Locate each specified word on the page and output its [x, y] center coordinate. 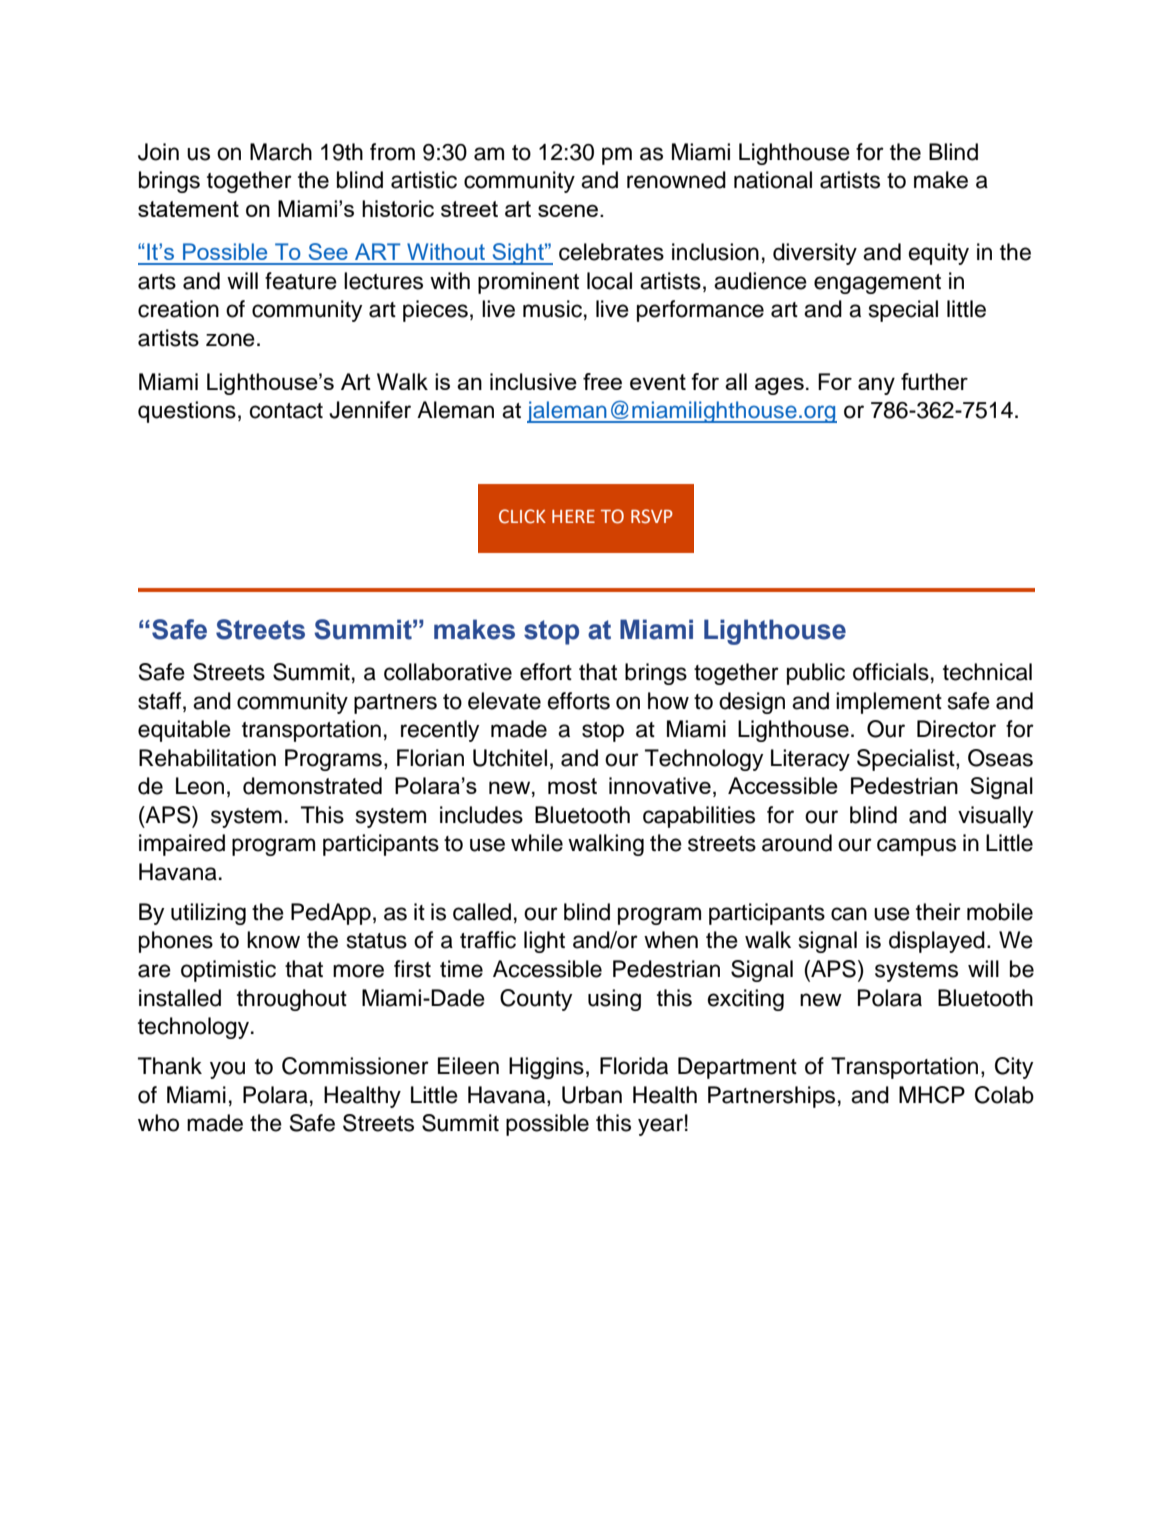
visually [995, 817]
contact [286, 411]
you [227, 1070]
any [876, 386]
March [281, 152]
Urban [592, 1095]
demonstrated [312, 786]
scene [568, 210]
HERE [573, 516]
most [572, 786]
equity [939, 254]
